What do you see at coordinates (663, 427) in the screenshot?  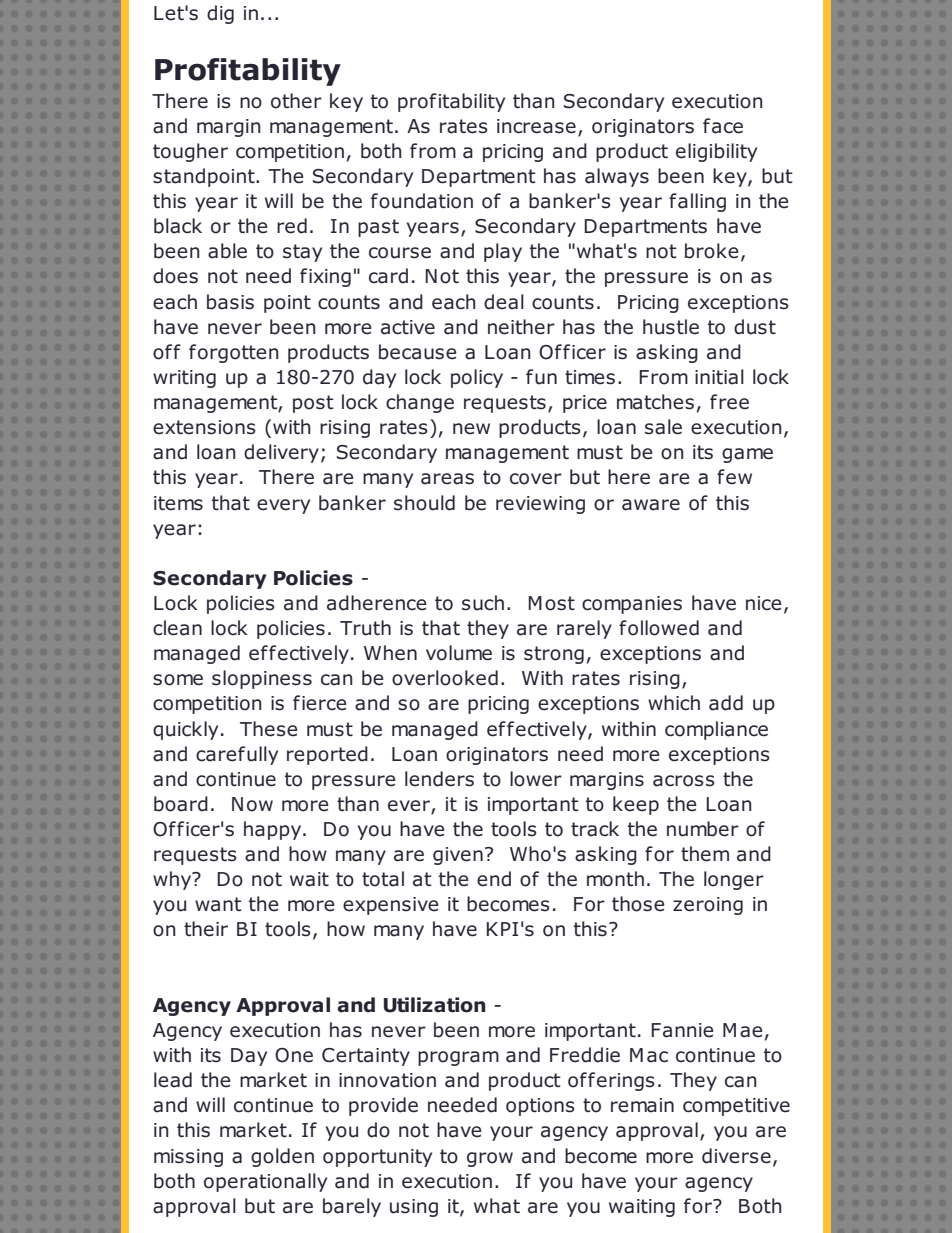 I see `sale` at bounding box center [663, 427].
